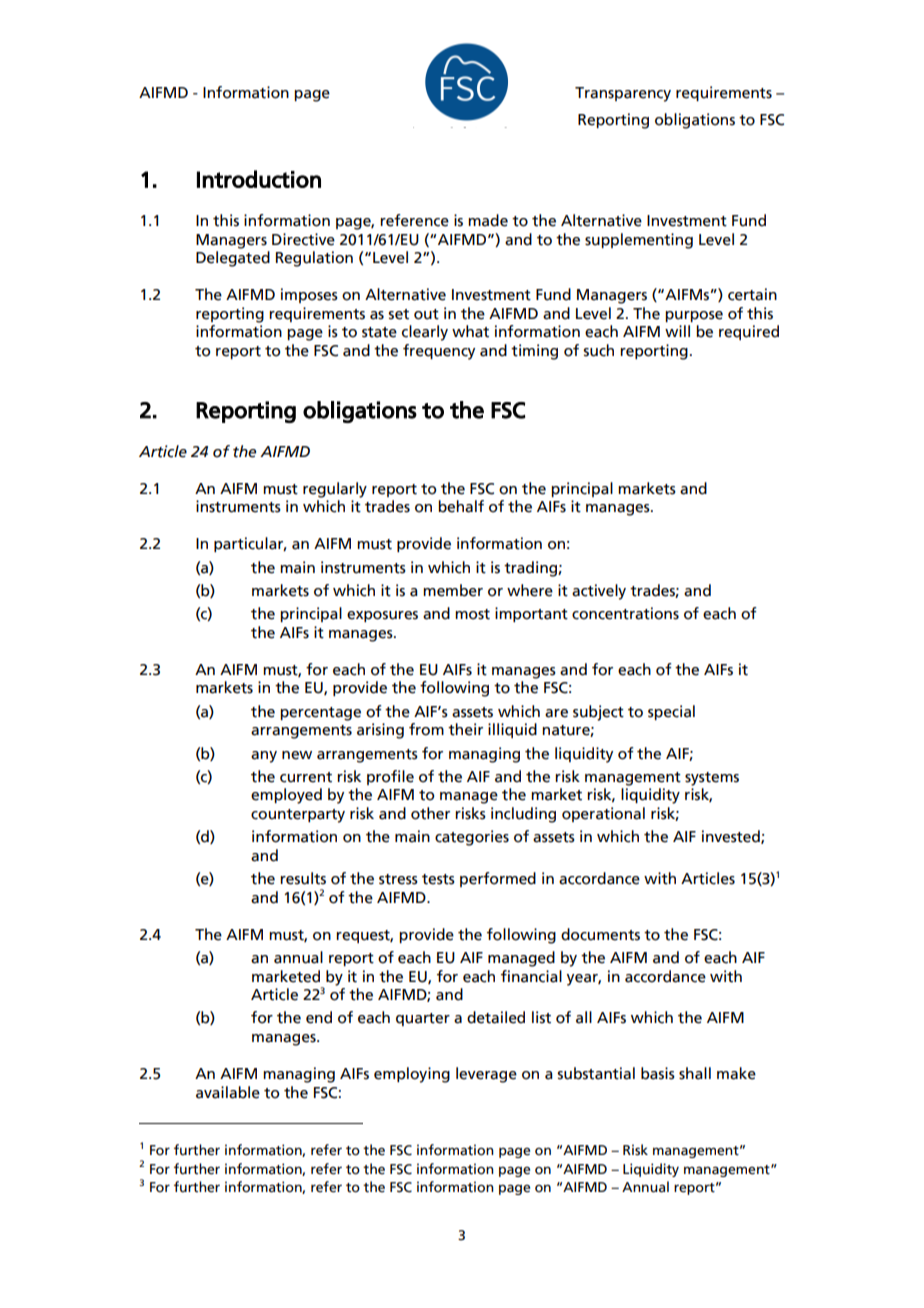 This page has height=1308, width=924. What do you see at coordinates (623, 94) in the page?
I see `Transparency` at bounding box center [623, 94].
